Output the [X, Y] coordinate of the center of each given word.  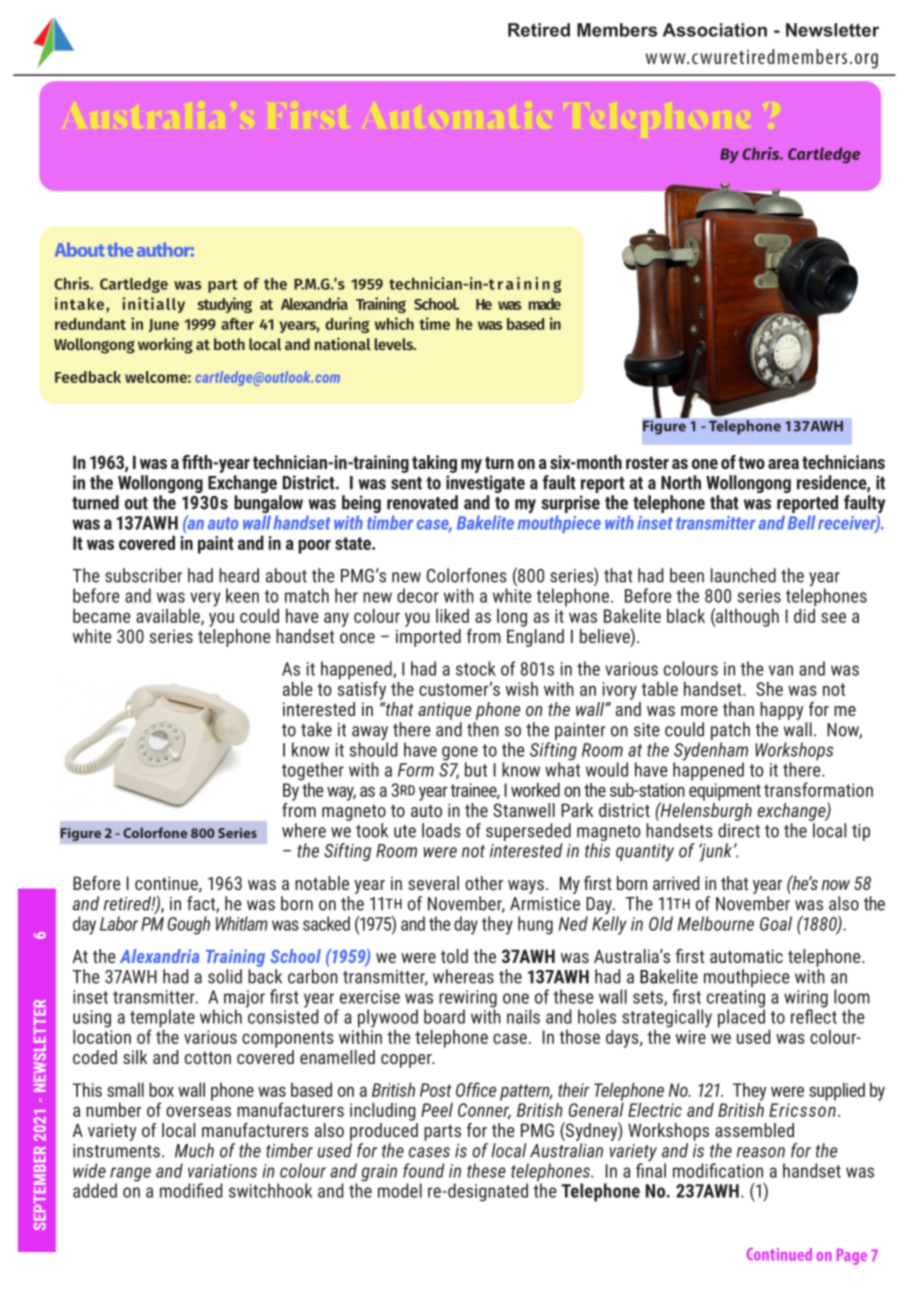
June [164, 325]
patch [730, 731]
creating [736, 1000]
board [444, 1016]
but [476, 769]
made [545, 304]
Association [715, 30]
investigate [485, 484]
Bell [801, 522]
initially [153, 305]
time [434, 323]
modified [191, 1190]
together [313, 771]
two [751, 462]
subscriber [143, 575]
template [162, 1019]
